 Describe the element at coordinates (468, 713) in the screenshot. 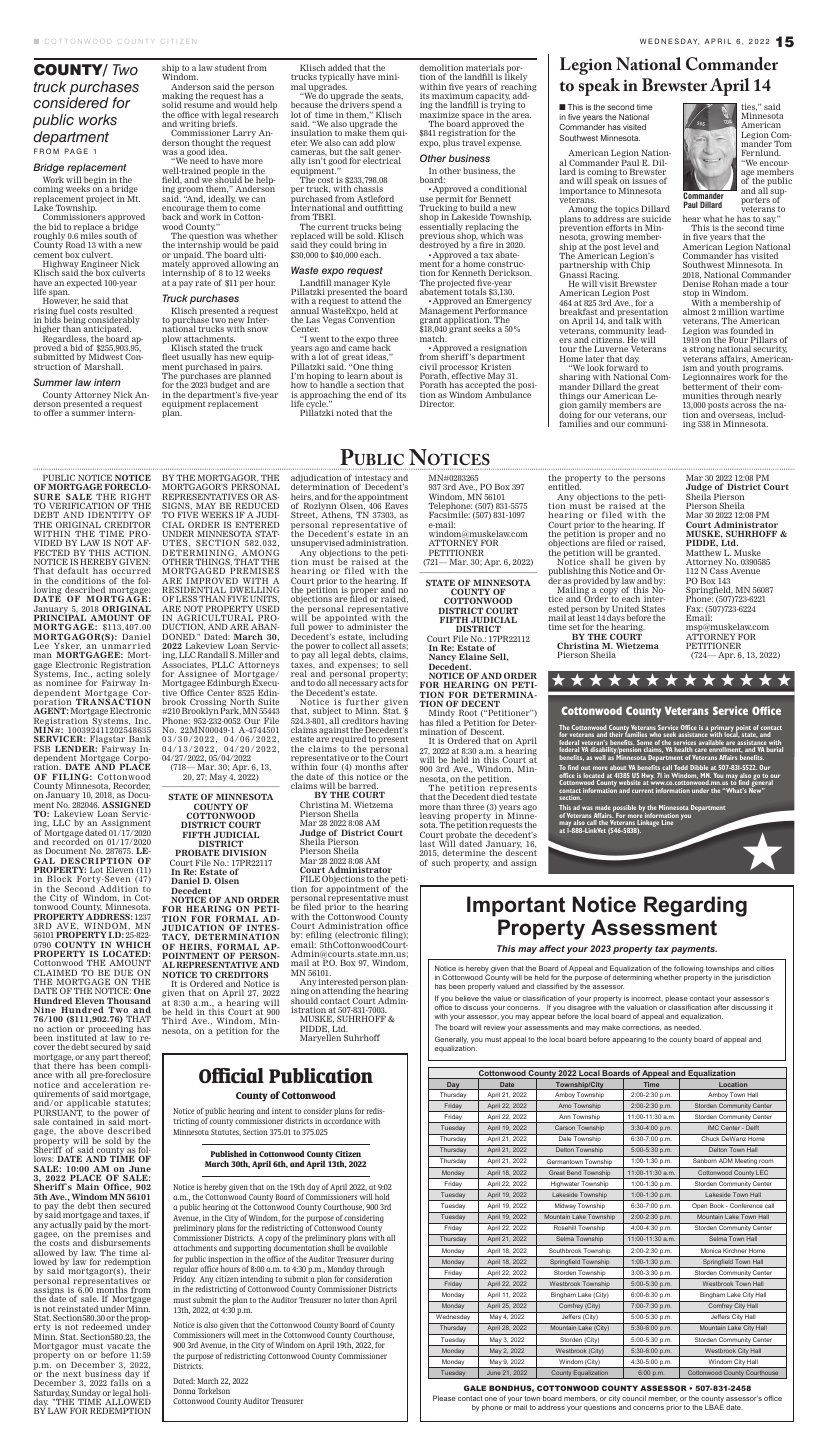

I see `Root` at that location.
